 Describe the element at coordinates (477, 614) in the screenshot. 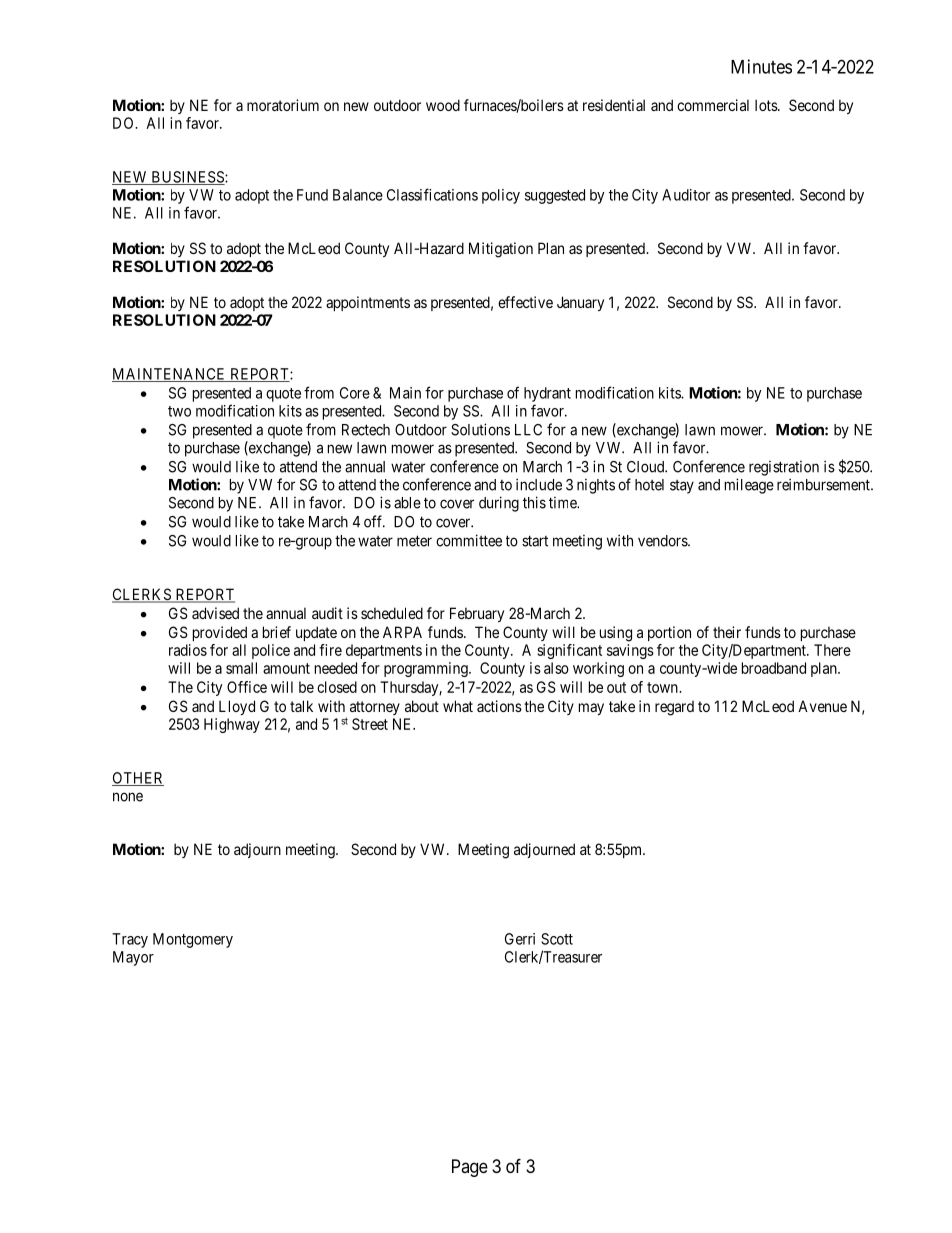

I see `February` at that location.
